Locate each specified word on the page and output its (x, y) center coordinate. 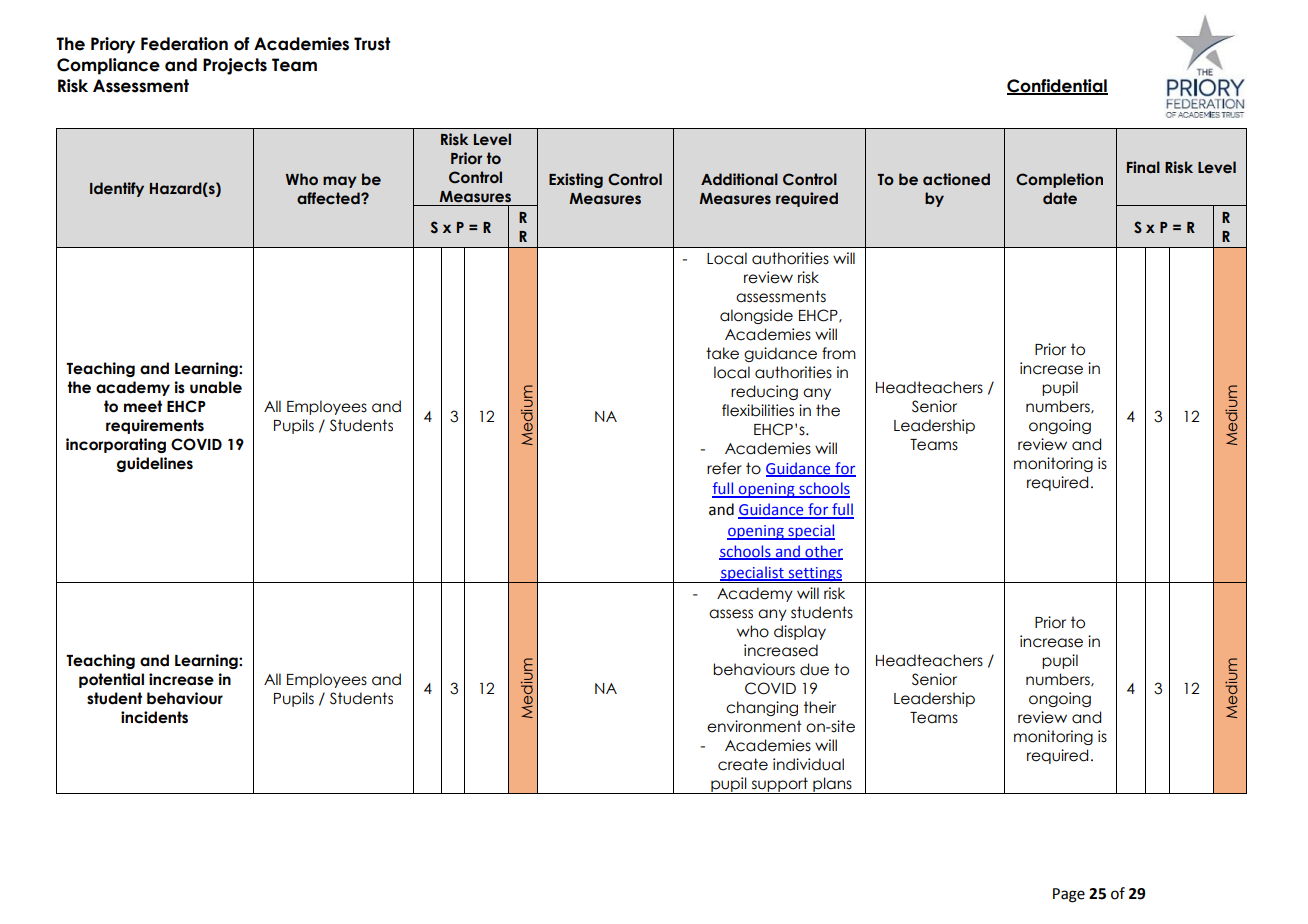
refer (724, 468)
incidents (154, 717)
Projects (235, 66)
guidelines (155, 464)
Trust (372, 44)
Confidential (1057, 87)
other (823, 552)
